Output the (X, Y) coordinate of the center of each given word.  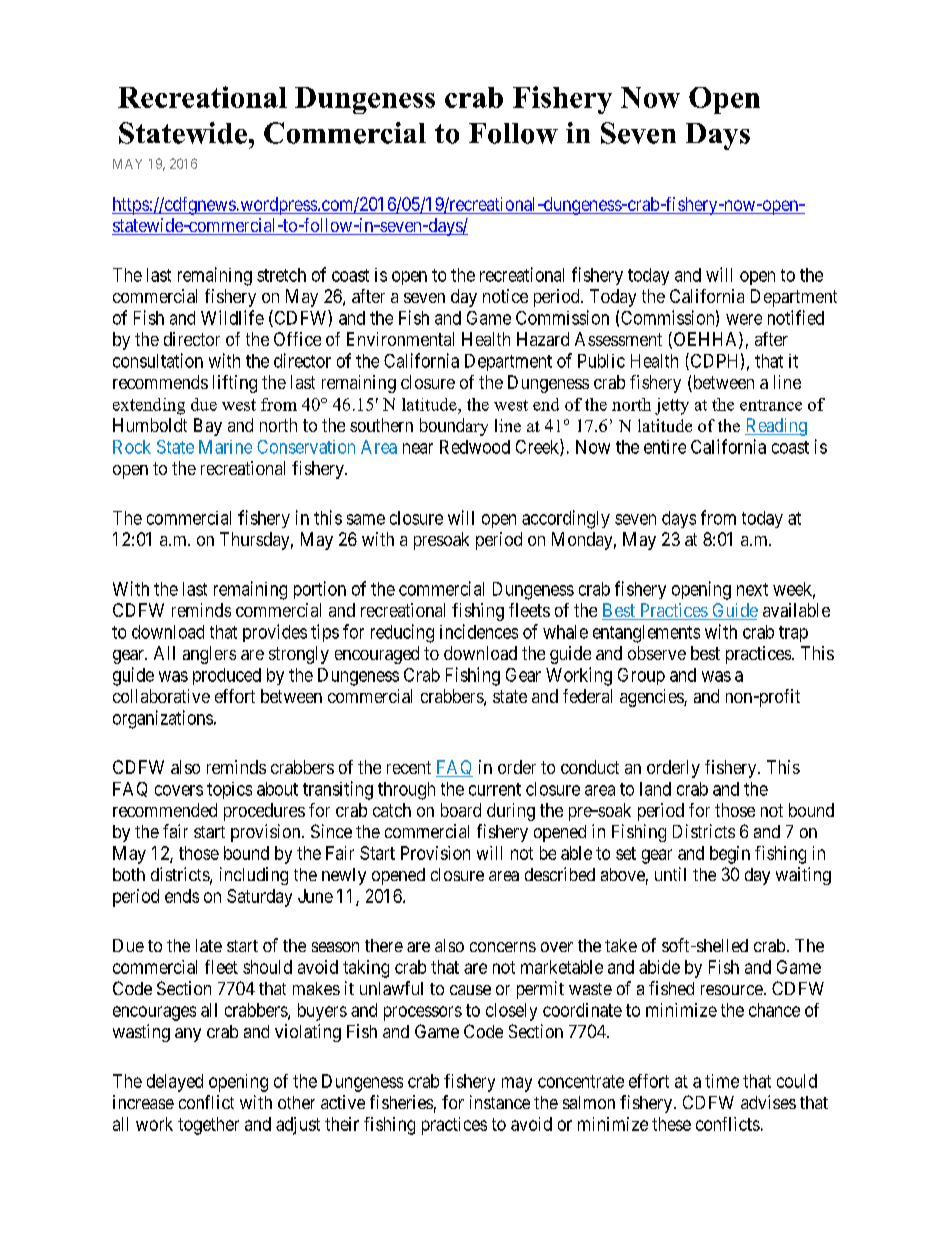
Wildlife (232, 317)
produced (227, 676)
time (722, 1081)
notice (505, 296)
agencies (652, 698)
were (744, 319)
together (208, 1126)
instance (500, 1102)
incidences (479, 631)
